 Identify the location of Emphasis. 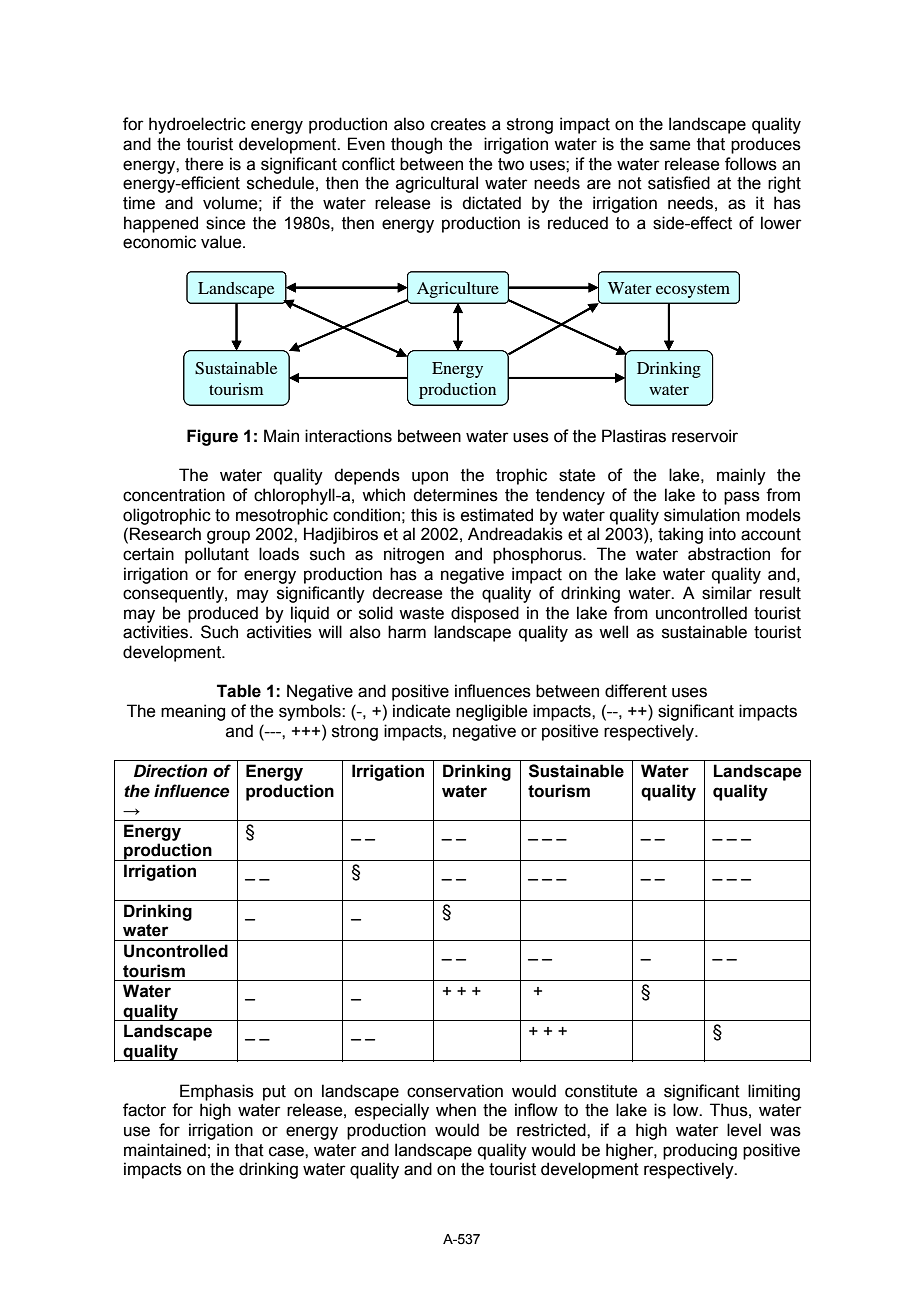
(217, 1092).
